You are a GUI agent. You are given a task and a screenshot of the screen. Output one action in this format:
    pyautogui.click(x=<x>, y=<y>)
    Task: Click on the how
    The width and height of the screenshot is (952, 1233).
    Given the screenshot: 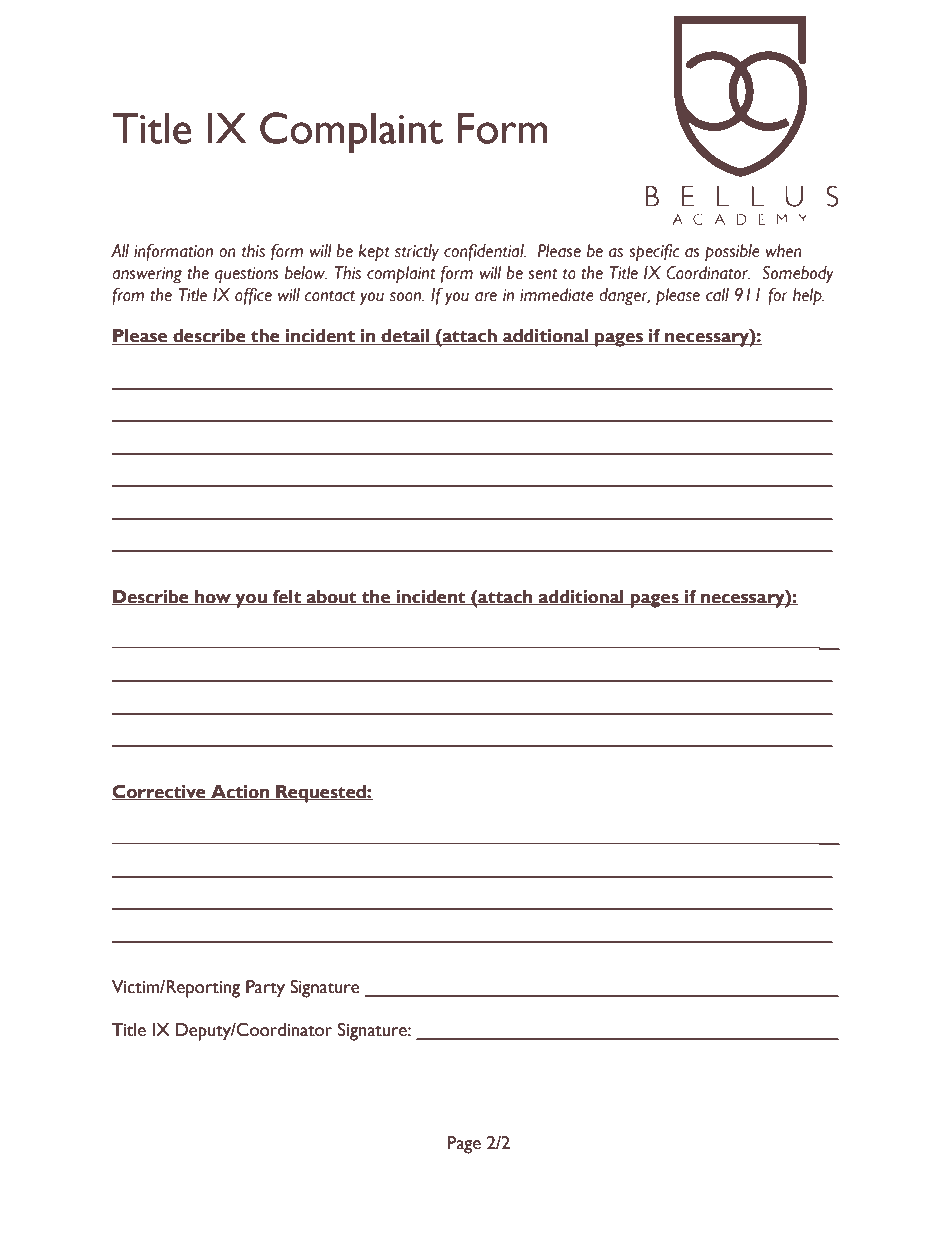 What is the action you would take?
    pyautogui.click(x=213, y=597)
